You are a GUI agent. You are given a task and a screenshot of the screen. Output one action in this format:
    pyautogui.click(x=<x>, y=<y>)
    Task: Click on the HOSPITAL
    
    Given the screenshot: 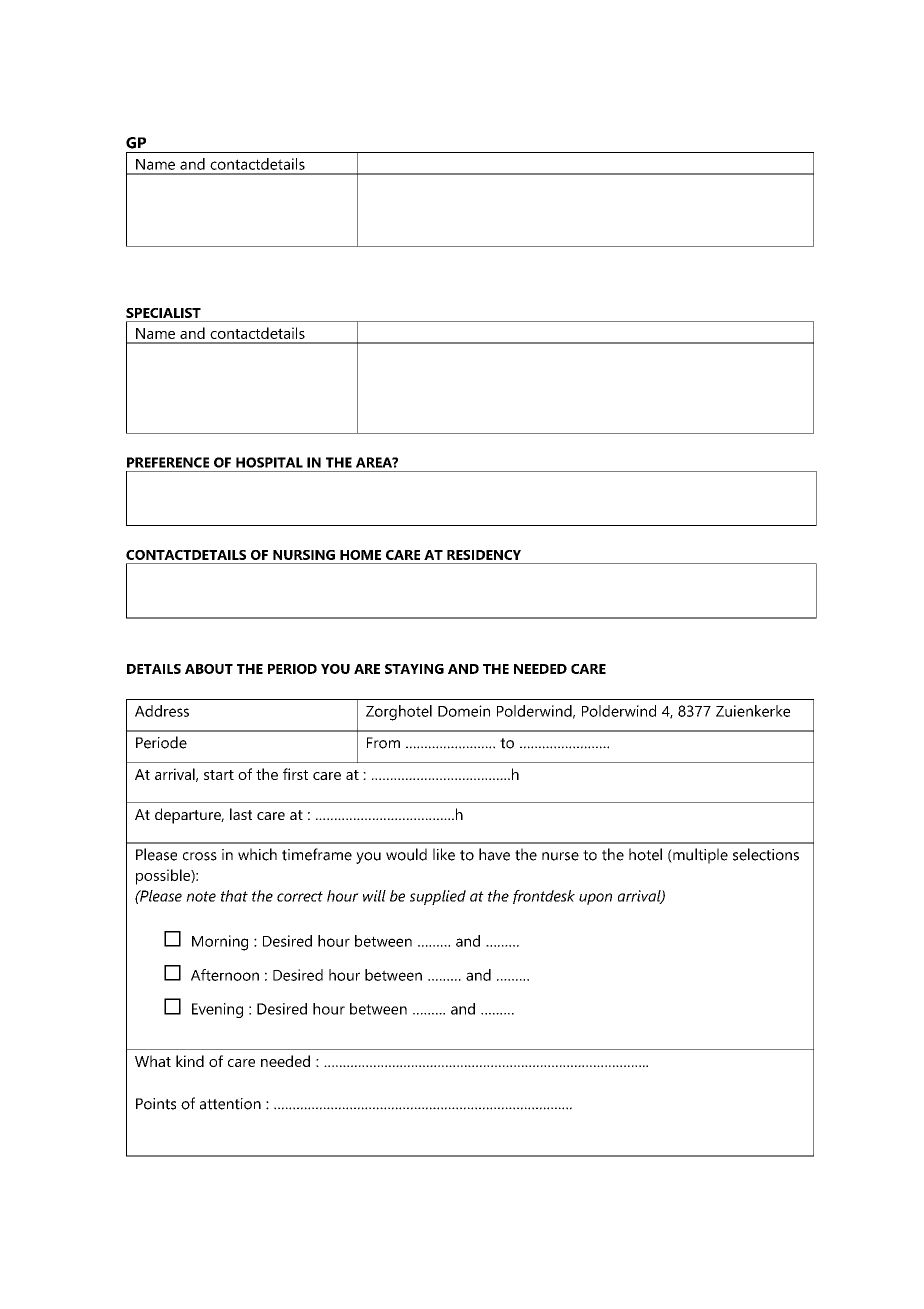 What is the action you would take?
    pyautogui.click(x=269, y=462)
